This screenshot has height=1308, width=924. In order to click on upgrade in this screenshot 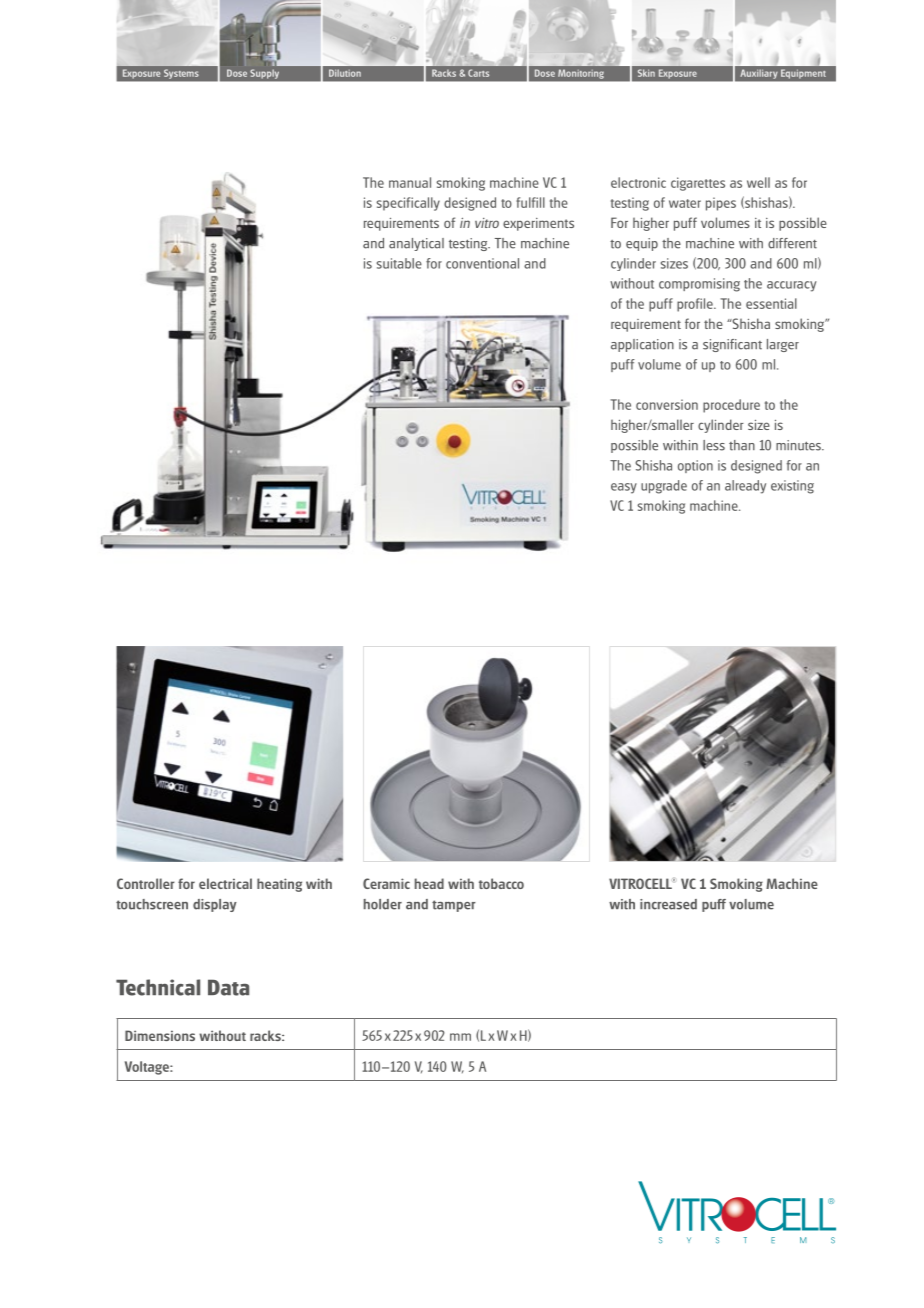, I will do `click(664, 487)`.
